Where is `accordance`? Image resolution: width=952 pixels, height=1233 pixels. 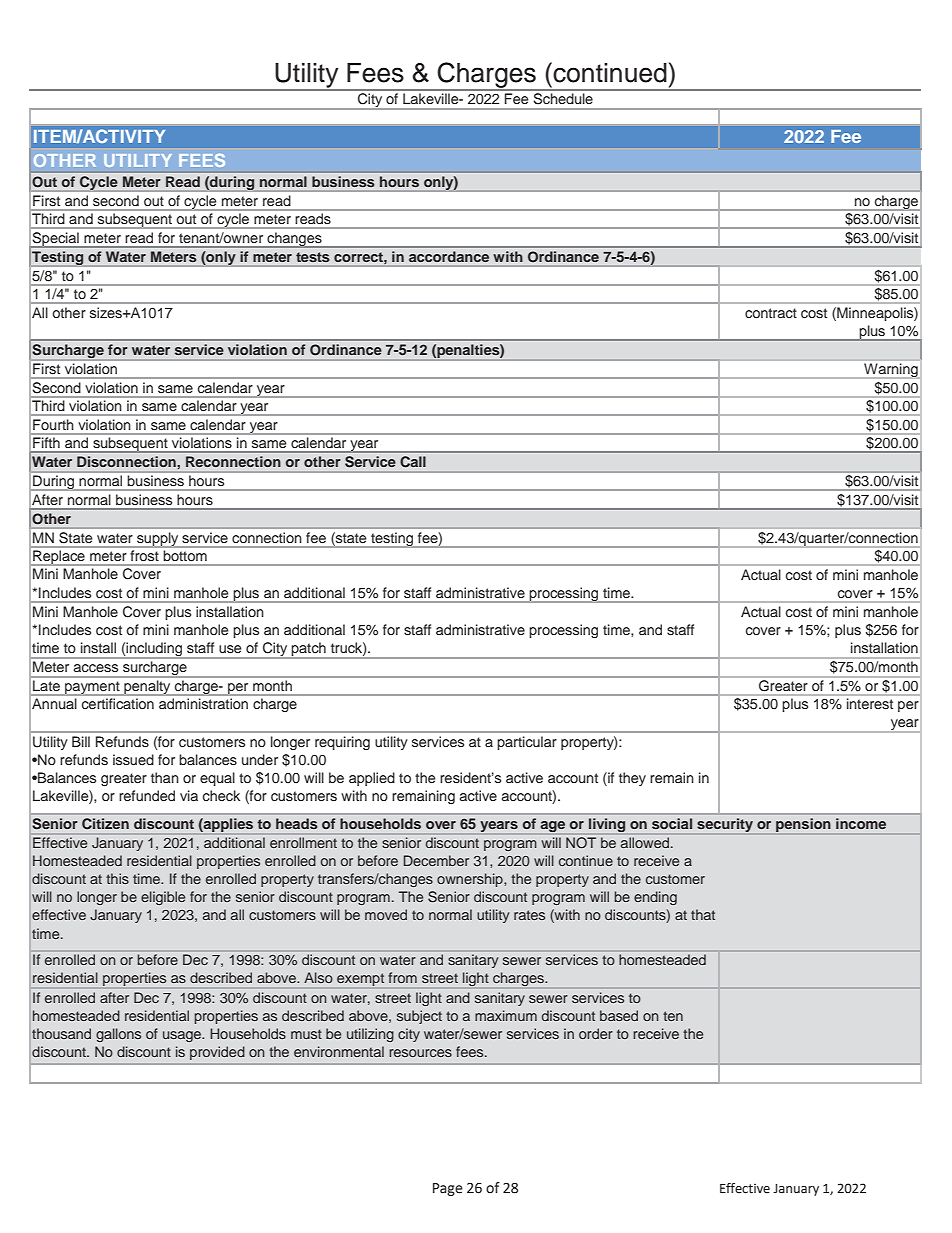
accordance is located at coordinates (449, 256).
